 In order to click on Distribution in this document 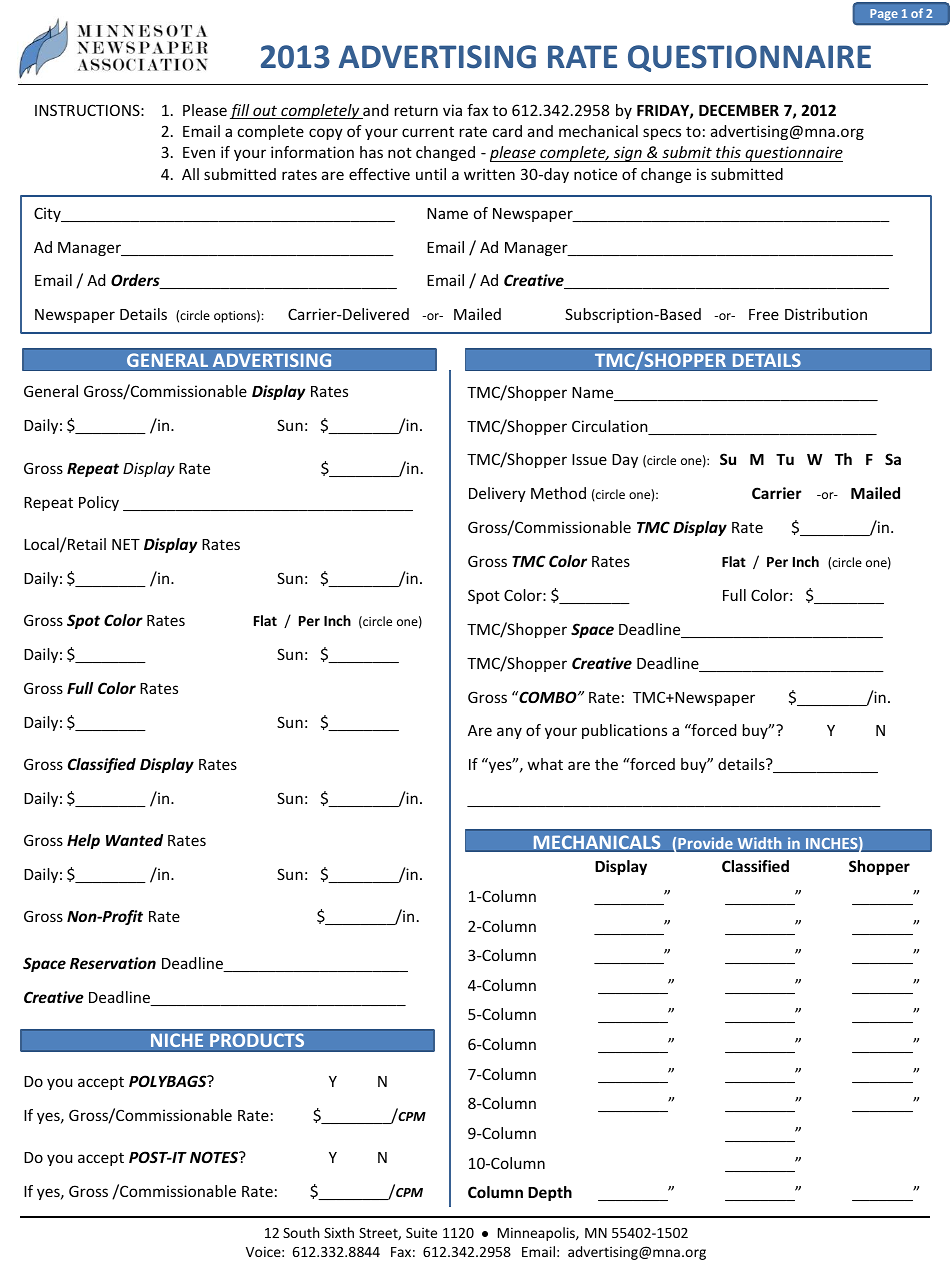, I will do `click(826, 314)`.
